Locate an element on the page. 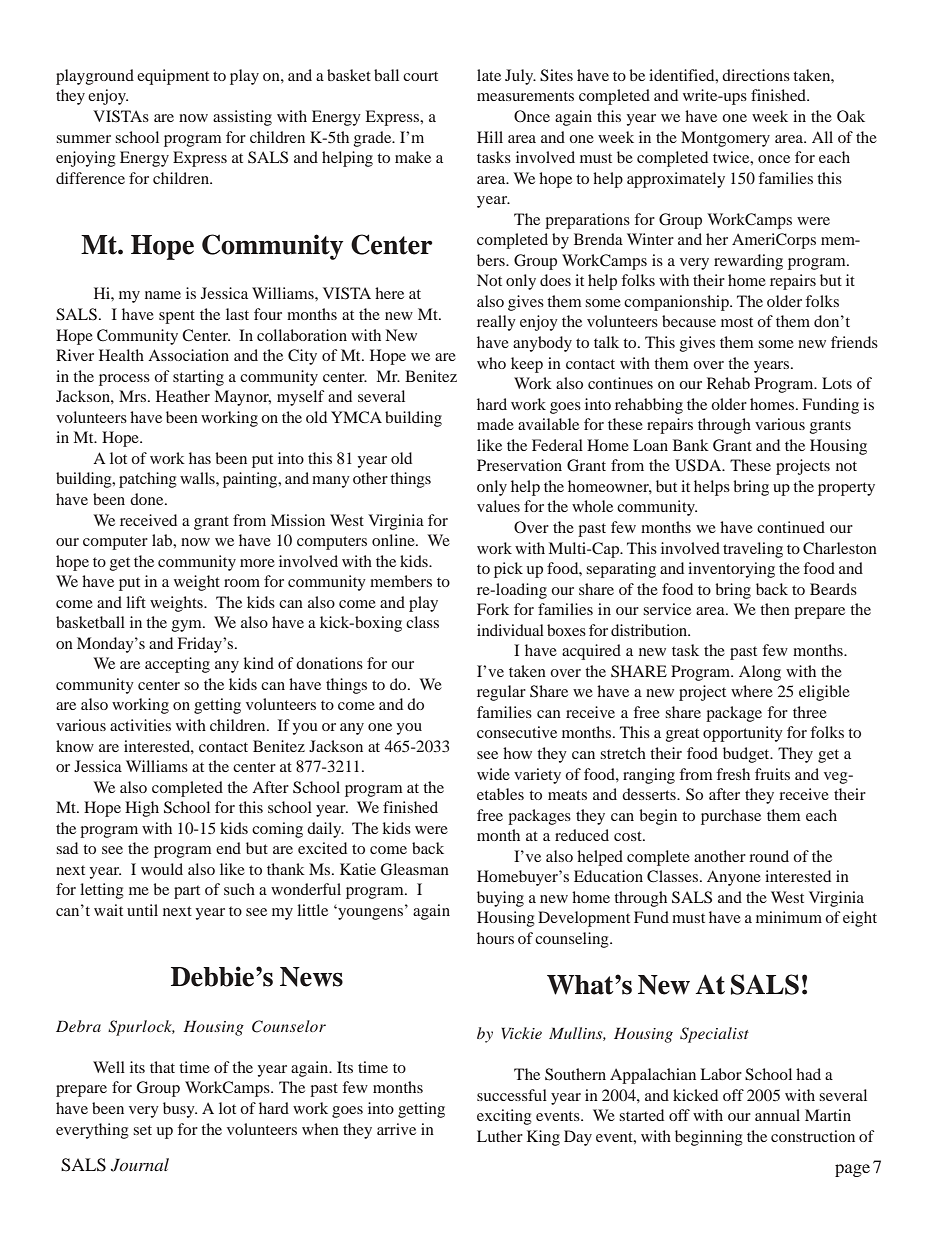  wide is located at coordinates (493, 774).
